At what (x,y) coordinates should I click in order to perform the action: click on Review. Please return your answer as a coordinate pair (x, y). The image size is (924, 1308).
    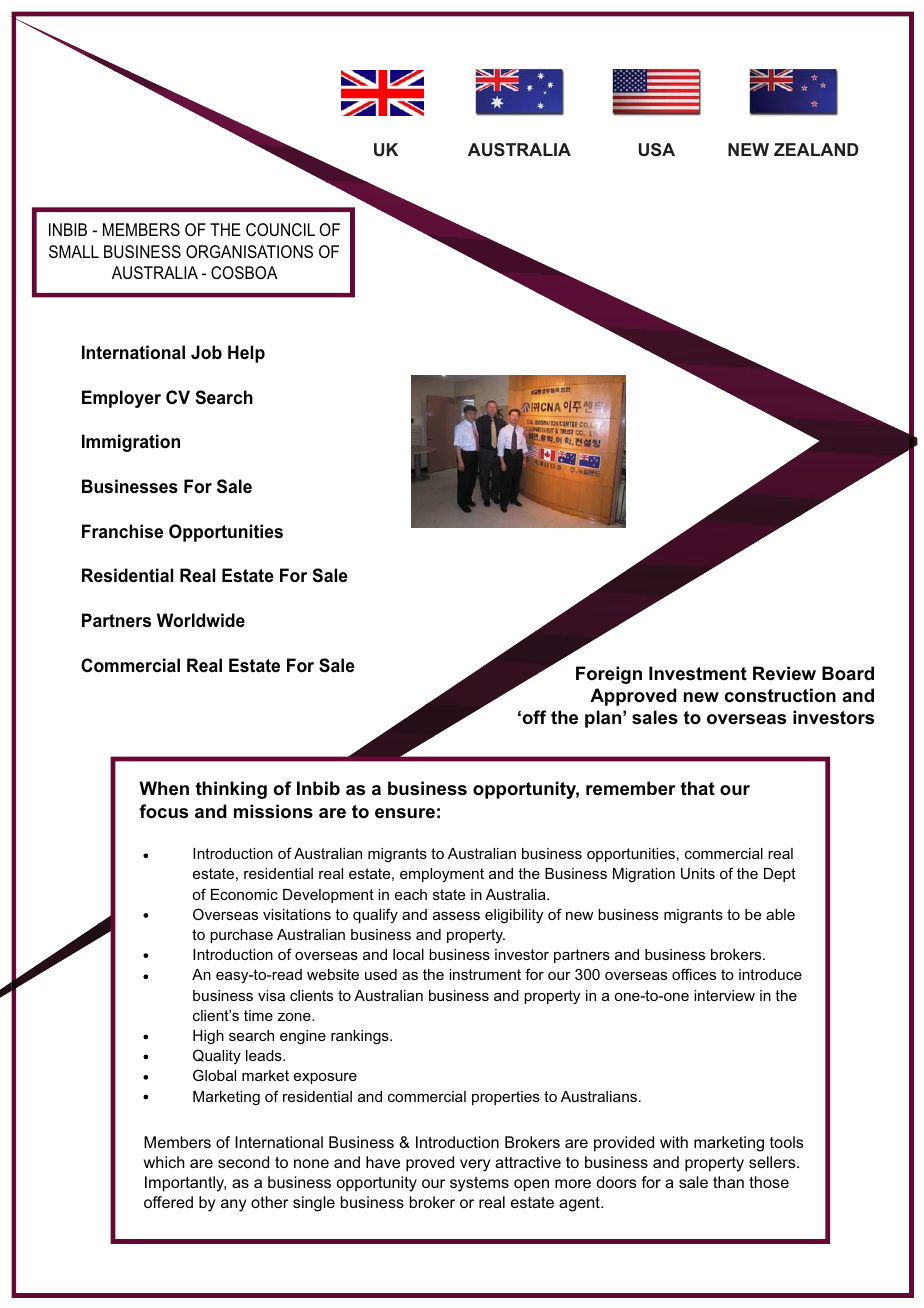
    Looking at the image, I should click on (784, 673).
